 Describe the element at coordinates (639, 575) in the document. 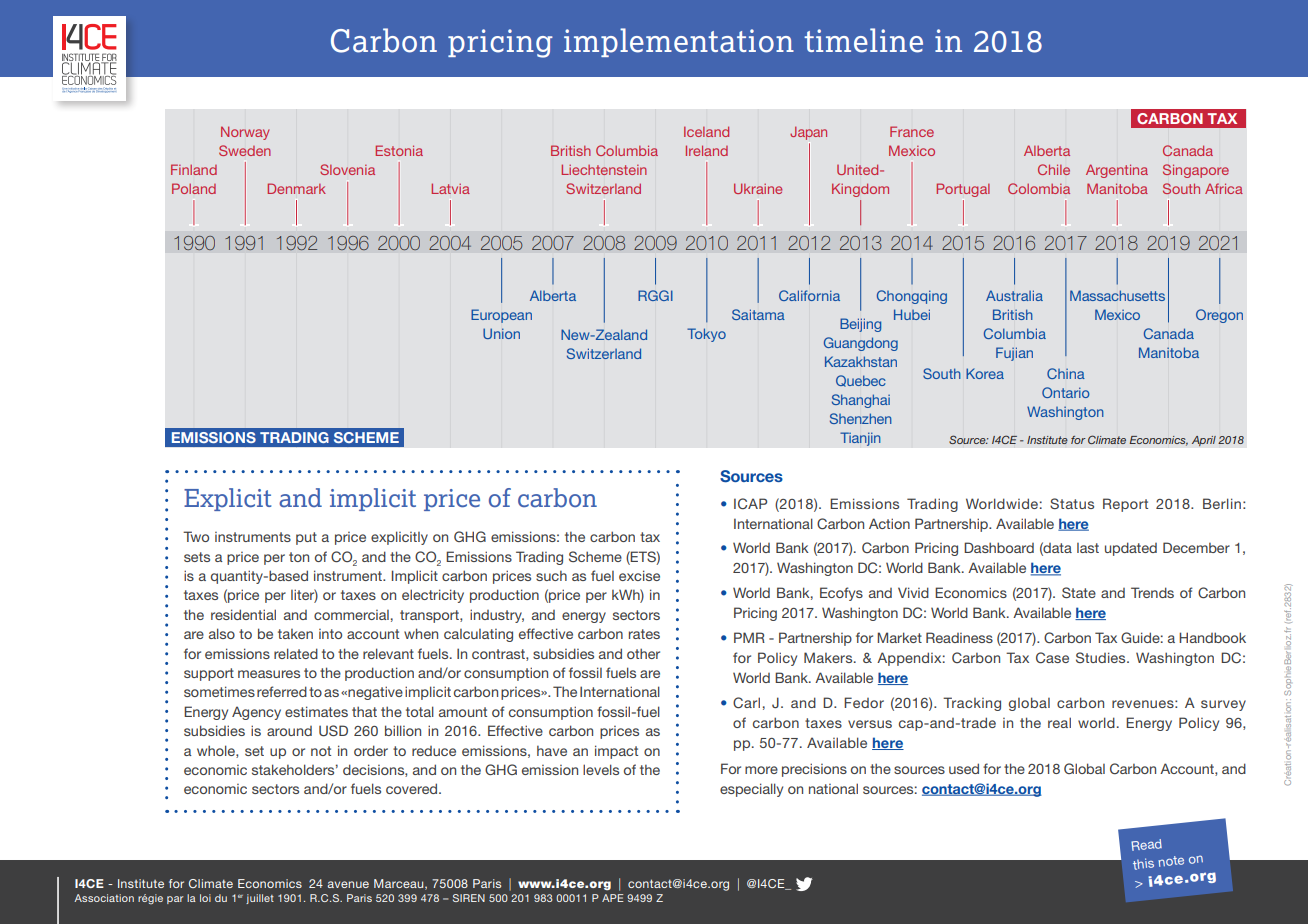

I see `excise` at that location.
